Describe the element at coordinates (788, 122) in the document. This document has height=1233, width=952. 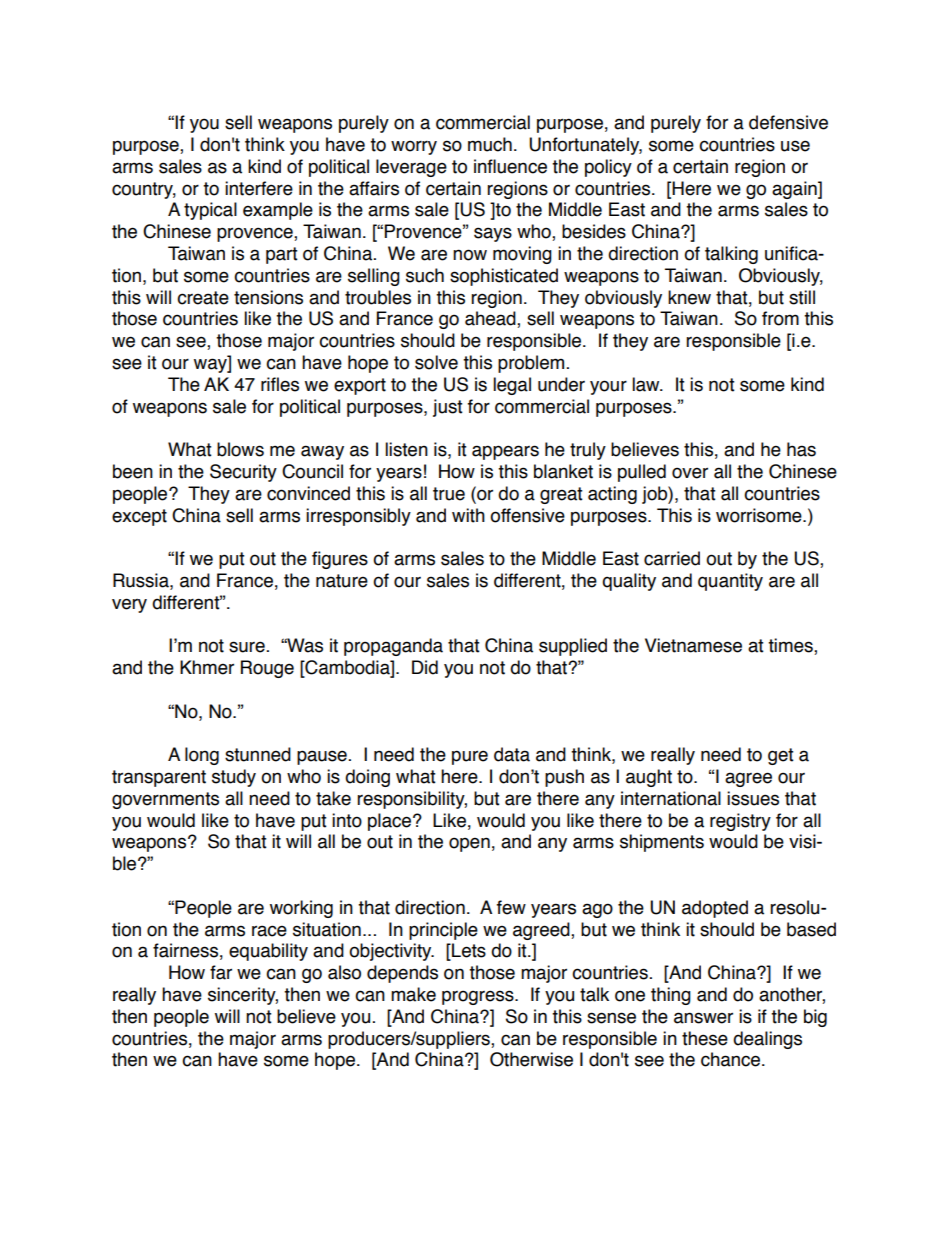
I see `defensive` at that location.
